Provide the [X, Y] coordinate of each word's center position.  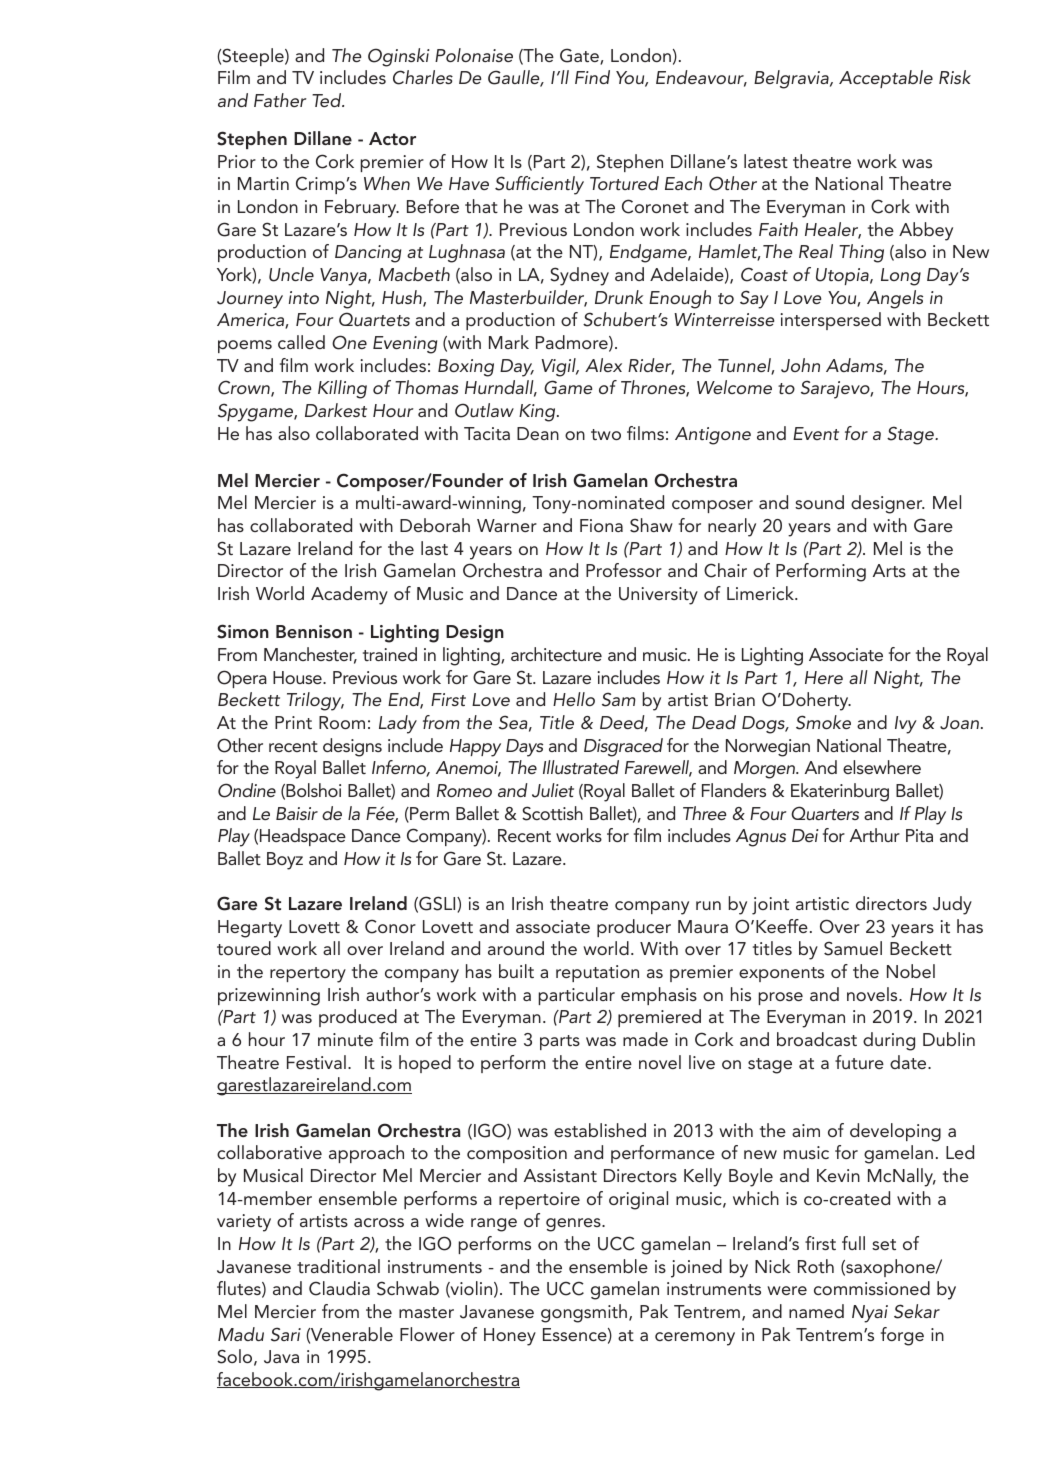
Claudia [339, 1288]
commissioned [872, 1288]
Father [280, 100]
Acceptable [886, 79]
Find [592, 77]
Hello [574, 699]
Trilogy [315, 701]
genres [574, 1225]
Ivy [906, 725]
